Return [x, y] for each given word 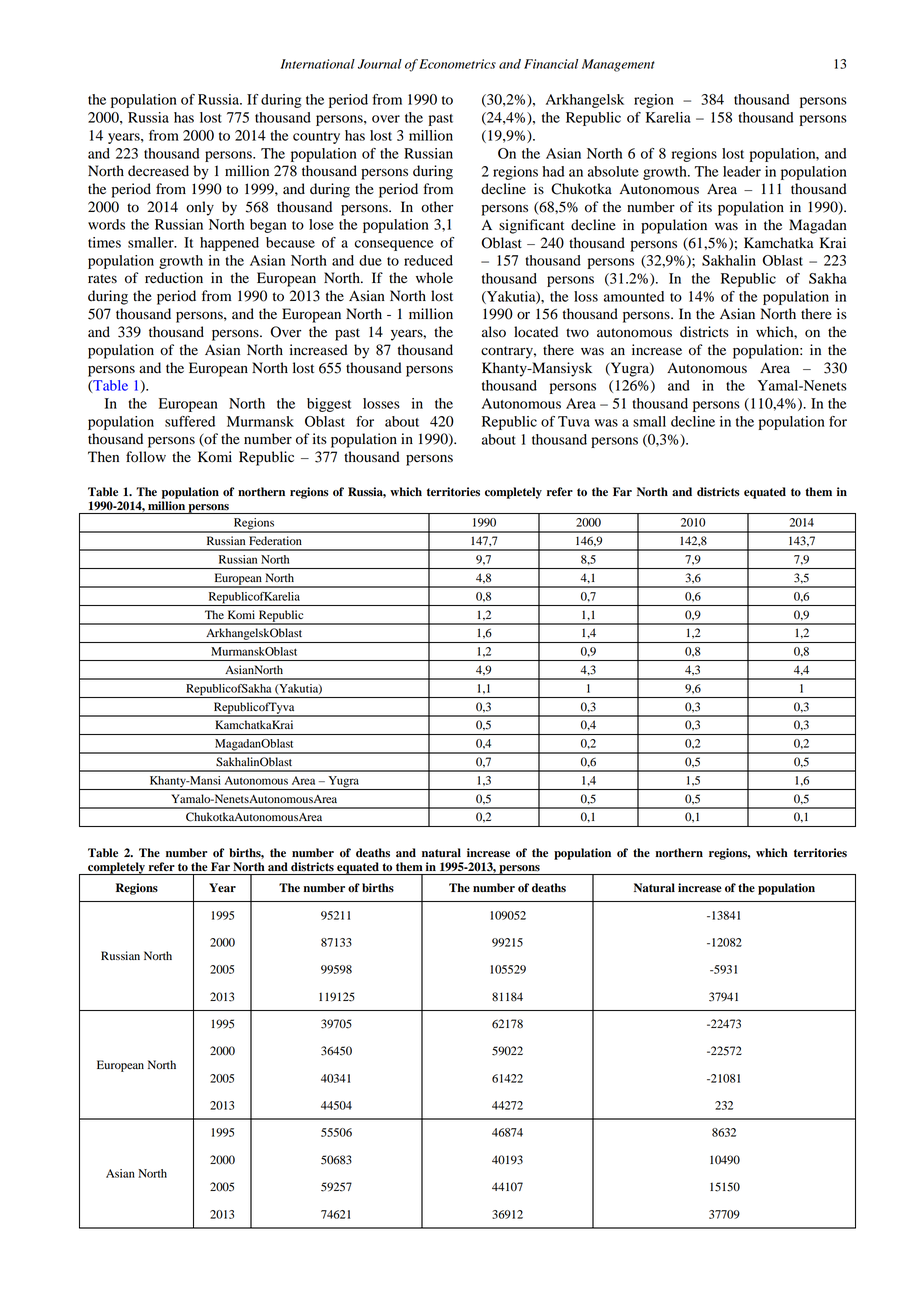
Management [618, 65]
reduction [174, 278]
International [318, 64]
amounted [634, 296]
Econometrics [457, 64]
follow [146, 457]
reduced [428, 260]
